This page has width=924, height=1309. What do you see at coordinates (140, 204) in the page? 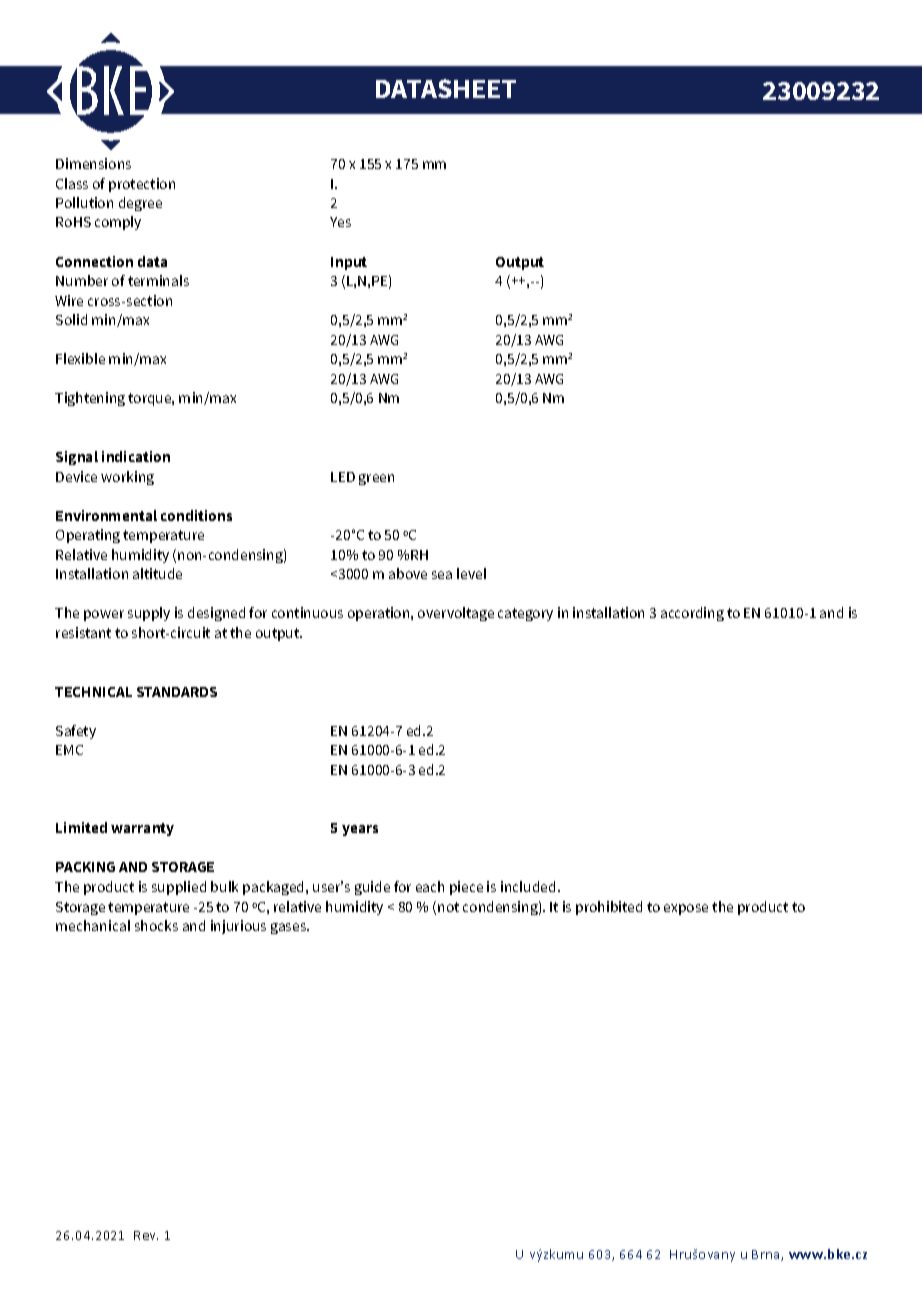
I see `degree` at bounding box center [140, 204].
